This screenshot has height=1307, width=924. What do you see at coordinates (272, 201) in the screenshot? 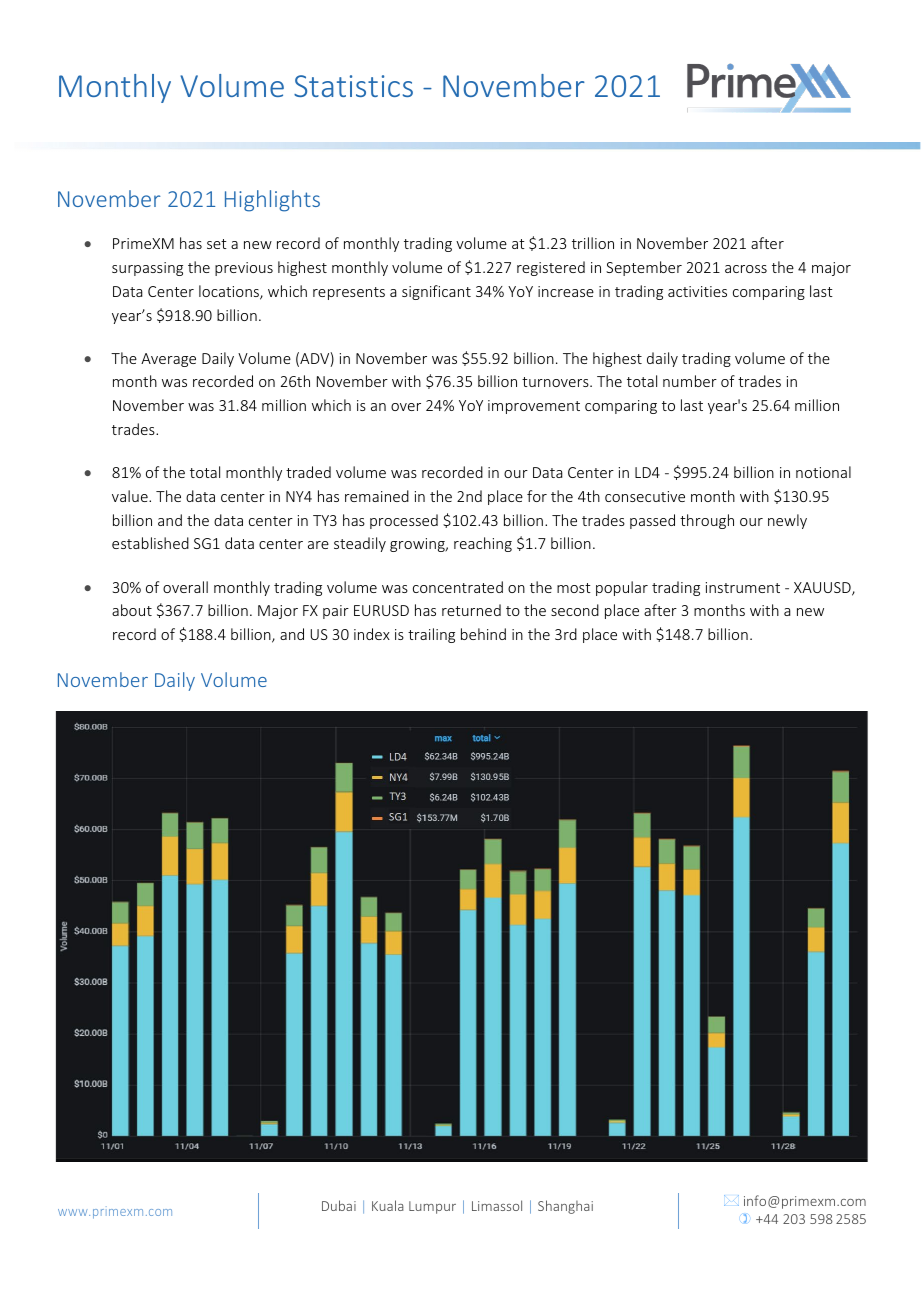
I see `Highlights` at bounding box center [272, 201].
